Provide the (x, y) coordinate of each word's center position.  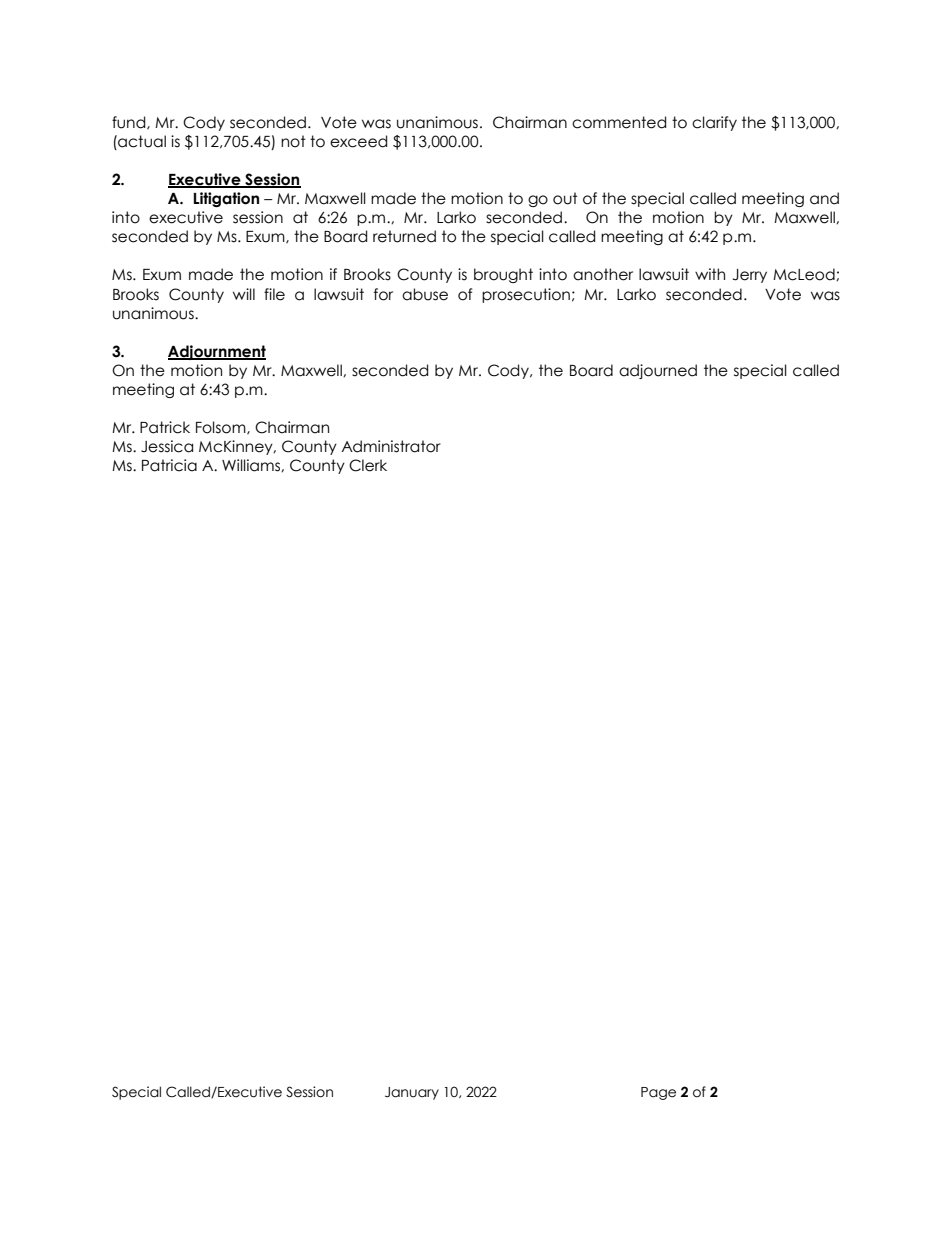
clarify (714, 123)
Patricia (169, 465)
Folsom (222, 428)
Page (658, 1093)
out (565, 198)
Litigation (226, 199)
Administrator (391, 446)
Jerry (750, 276)
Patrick (165, 427)
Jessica (167, 446)
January (412, 1093)
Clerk (368, 465)
